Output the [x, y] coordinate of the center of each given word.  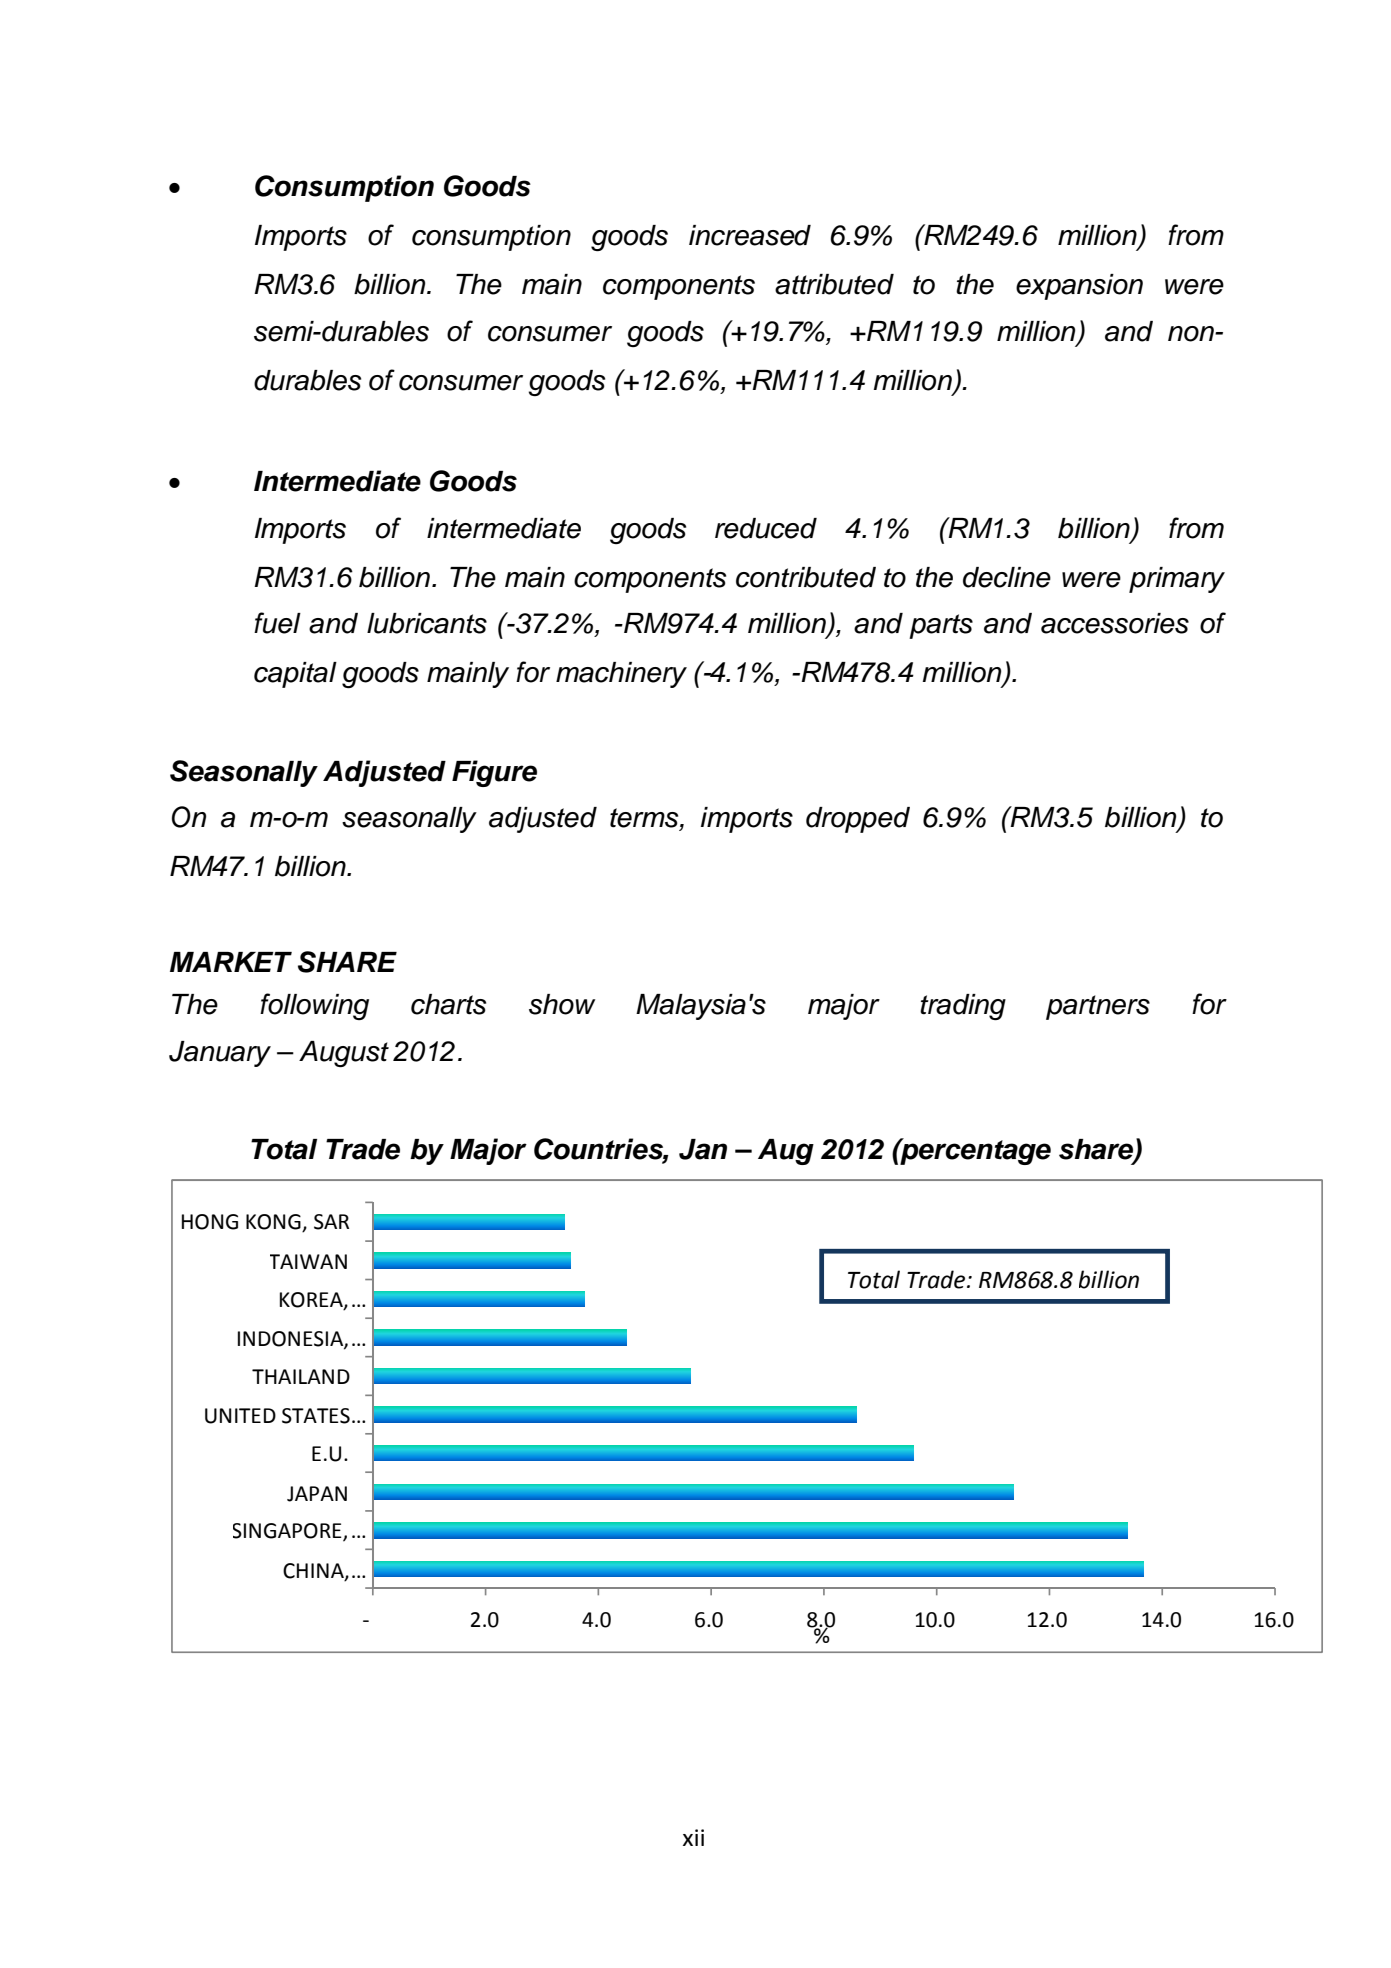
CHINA [314, 1571]
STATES [316, 1416]
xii [693, 1837]
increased [750, 235]
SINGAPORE [288, 1532]
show [562, 1004]
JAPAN [317, 1494]
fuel [277, 623]
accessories [1115, 623]
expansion [1079, 287]
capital [295, 675]
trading [963, 1007]
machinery [621, 675]
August [344, 1054]
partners [1098, 1007]
